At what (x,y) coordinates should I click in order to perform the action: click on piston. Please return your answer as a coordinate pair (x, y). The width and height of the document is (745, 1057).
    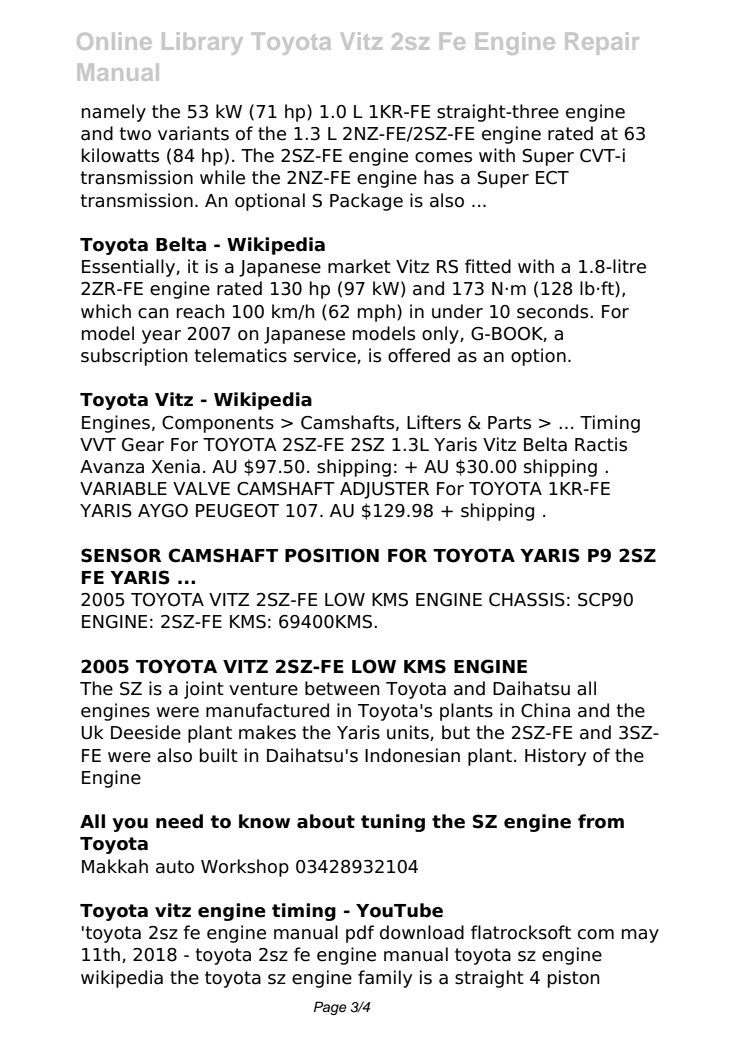
    Looking at the image, I should click on (574, 979).
